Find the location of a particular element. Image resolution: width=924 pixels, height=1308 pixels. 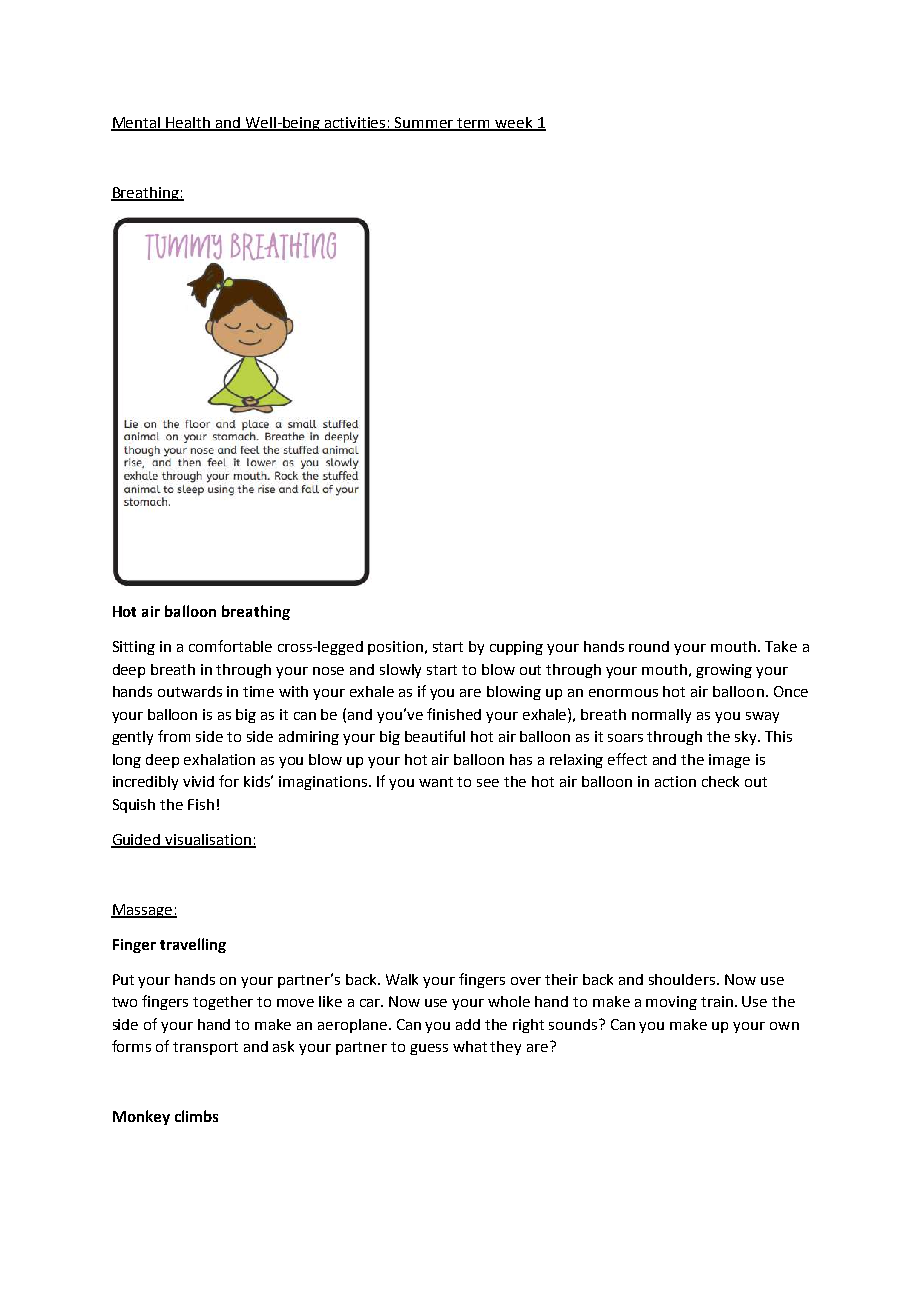

own is located at coordinates (784, 1026).
